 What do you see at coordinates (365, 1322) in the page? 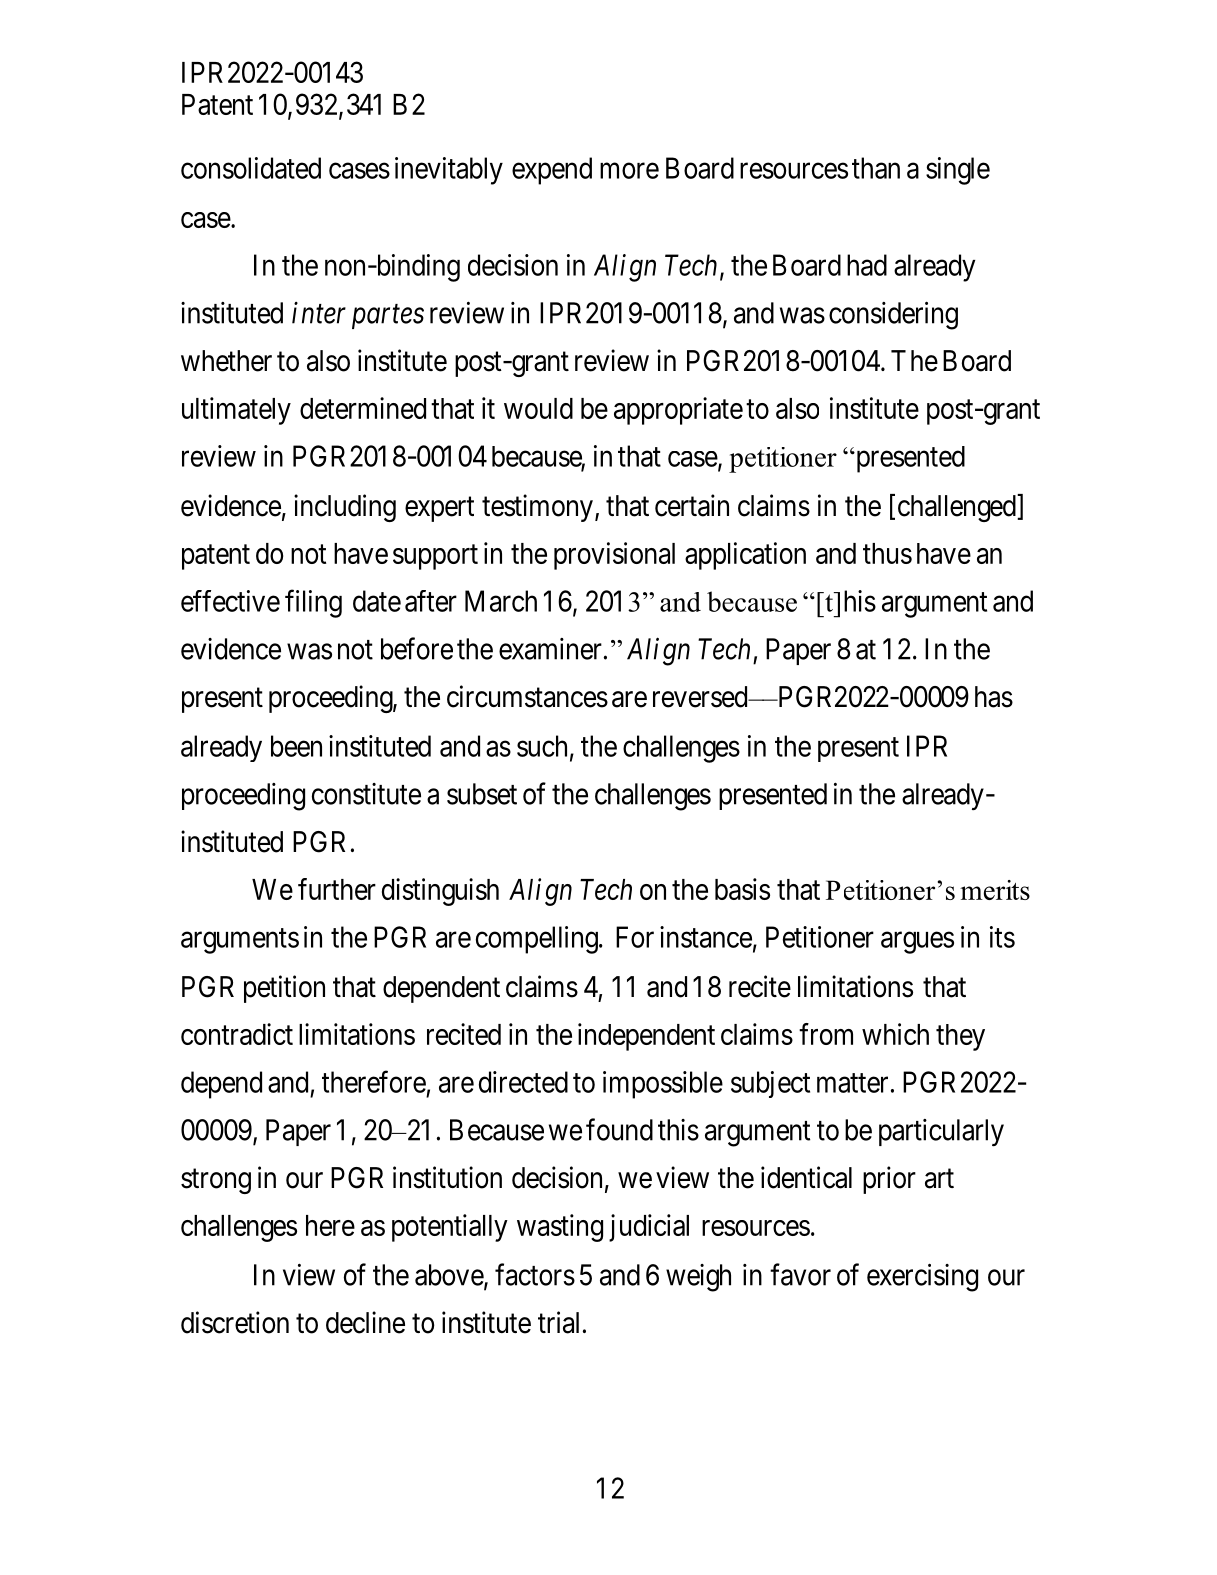
I see `decline` at bounding box center [365, 1322].
